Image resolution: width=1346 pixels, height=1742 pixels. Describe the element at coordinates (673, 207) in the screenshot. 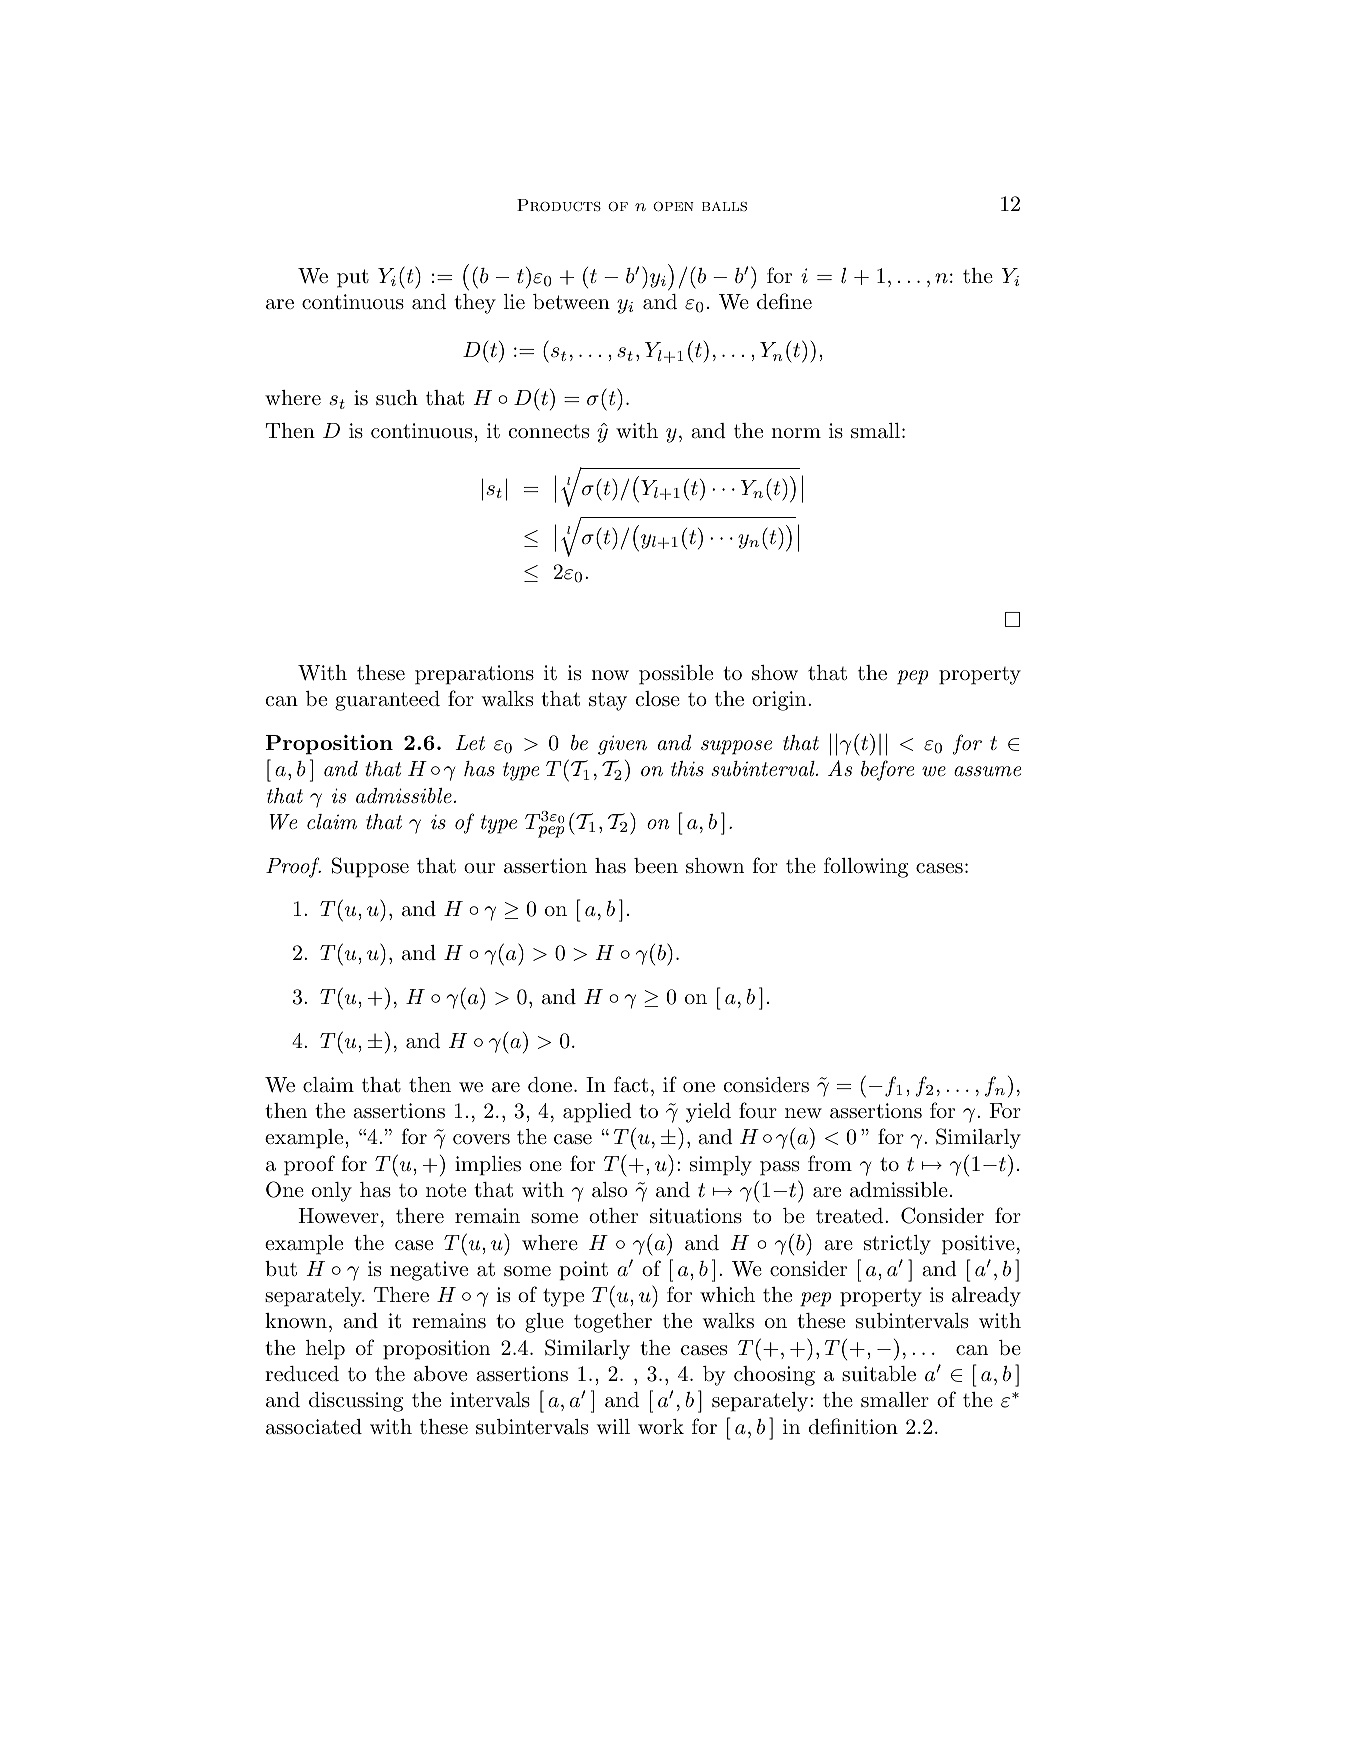

I see `open` at that location.
